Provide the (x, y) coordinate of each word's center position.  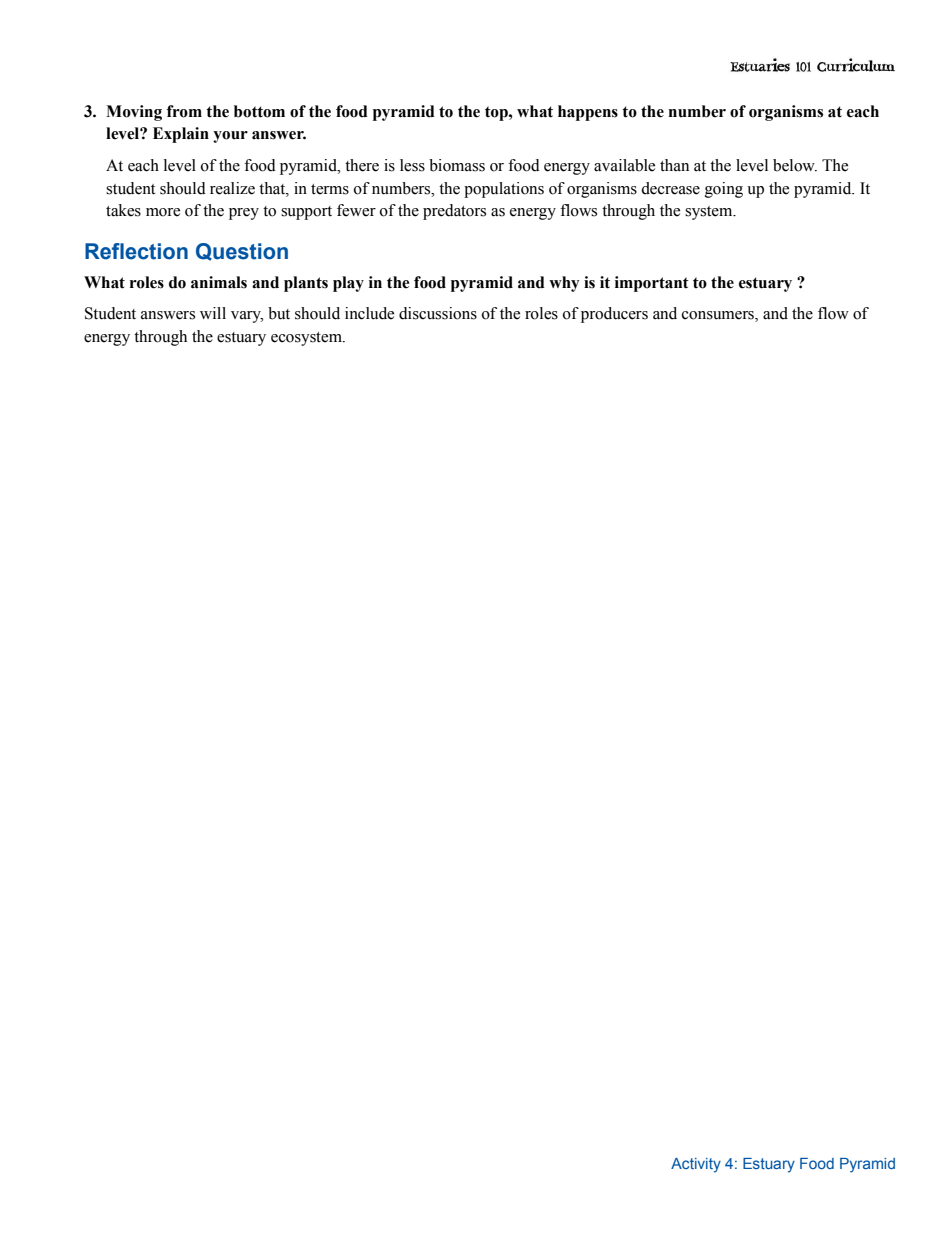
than (674, 165)
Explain (181, 135)
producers (614, 315)
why (564, 284)
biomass (457, 165)
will (213, 313)
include (369, 313)
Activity (696, 1165)
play (348, 284)
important (652, 284)
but (279, 313)
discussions (438, 313)
